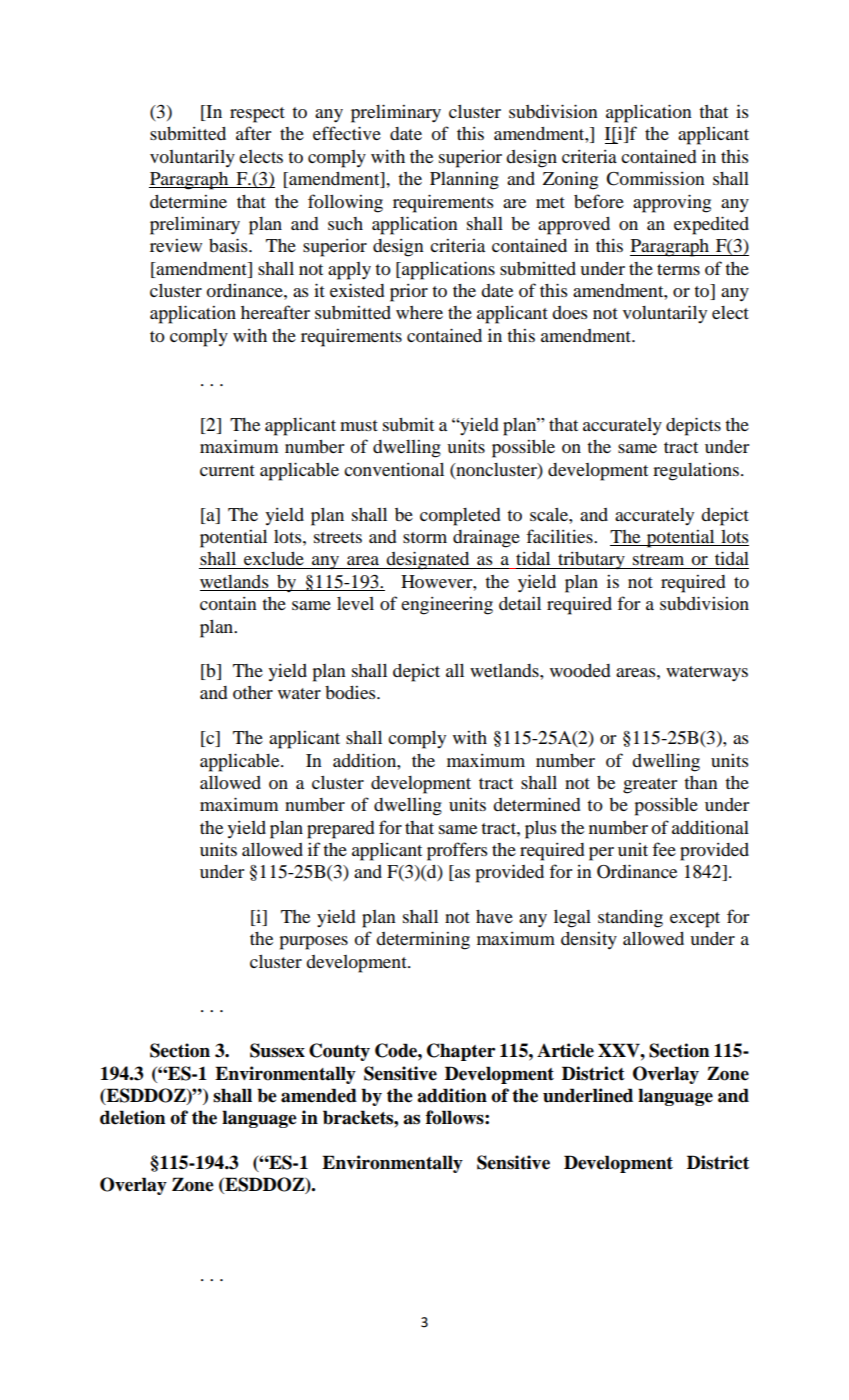 Image resolution: width=849 pixels, height=1400 pixels. Describe the element at coordinates (447, 606) in the screenshot. I see `engineering` at that location.
